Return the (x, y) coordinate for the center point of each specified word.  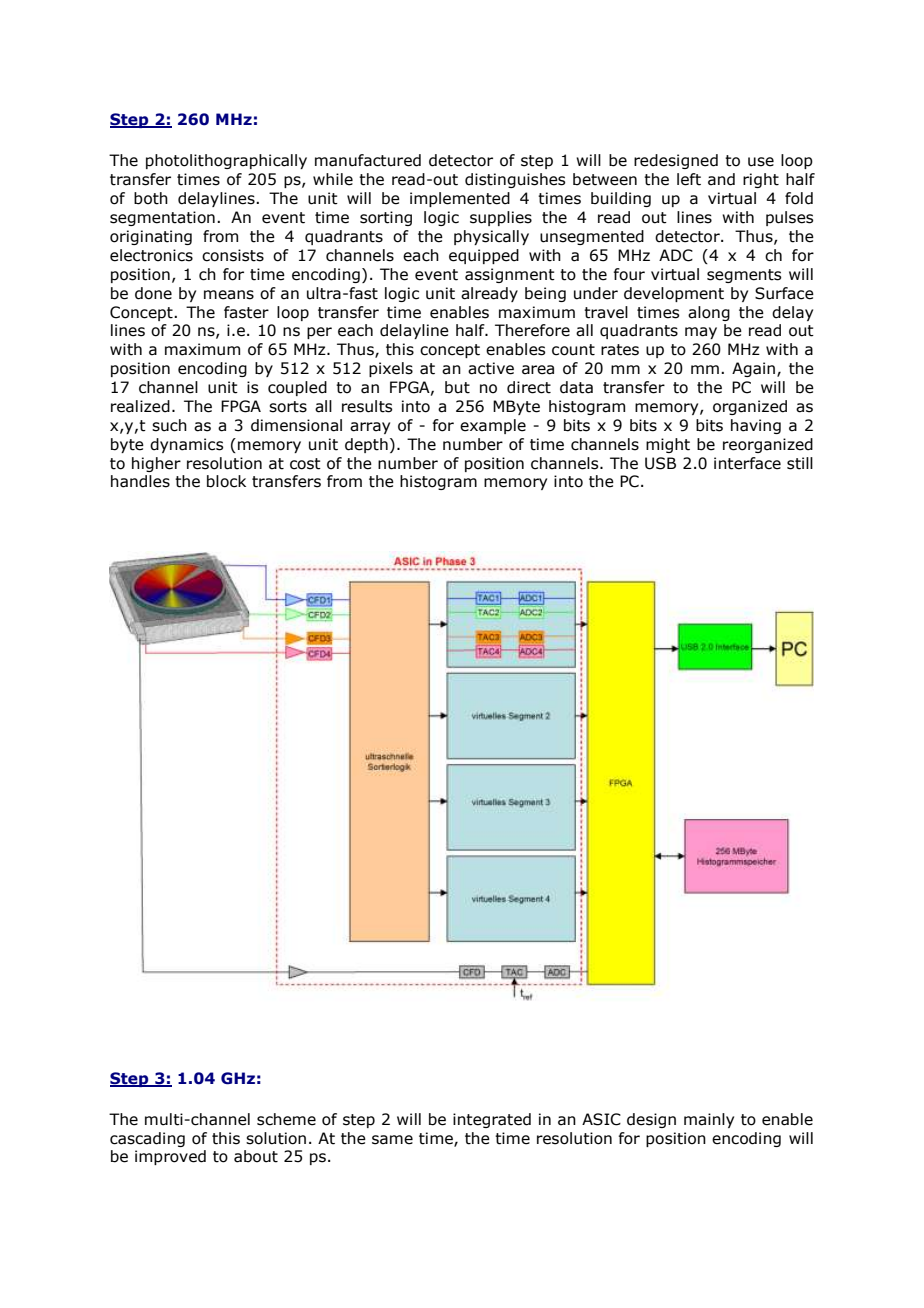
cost (305, 464)
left (689, 179)
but (457, 387)
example (493, 426)
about (256, 1156)
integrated (492, 1120)
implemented (460, 199)
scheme (286, 1119)
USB (660, 463)
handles (140, 481)
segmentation (162, 218)
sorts (288, 407)
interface (747, 463)
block (226, 481)
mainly (709, 1120)
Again (755, 369)
